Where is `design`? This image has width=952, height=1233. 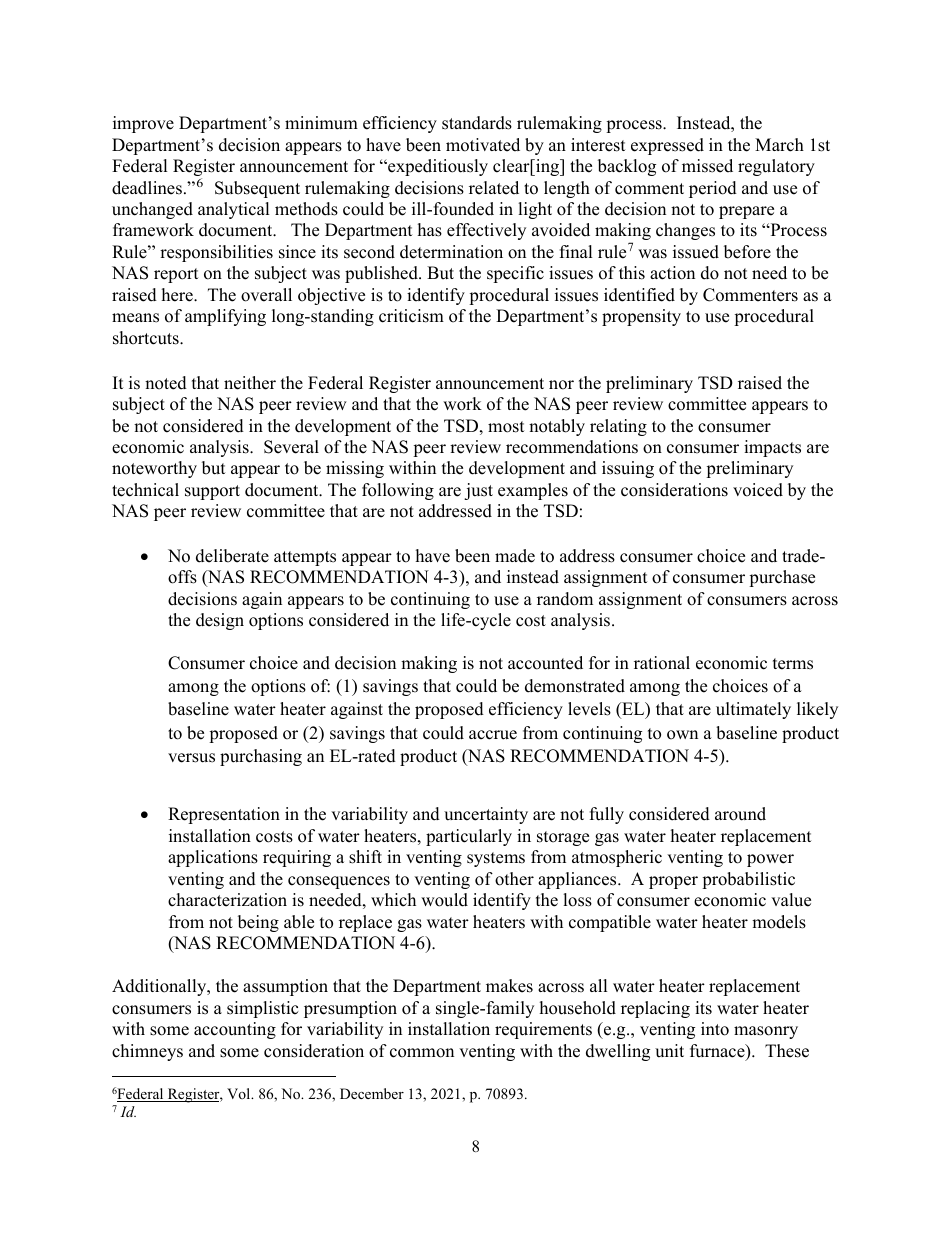 design is located at coordinates (220, 621).
